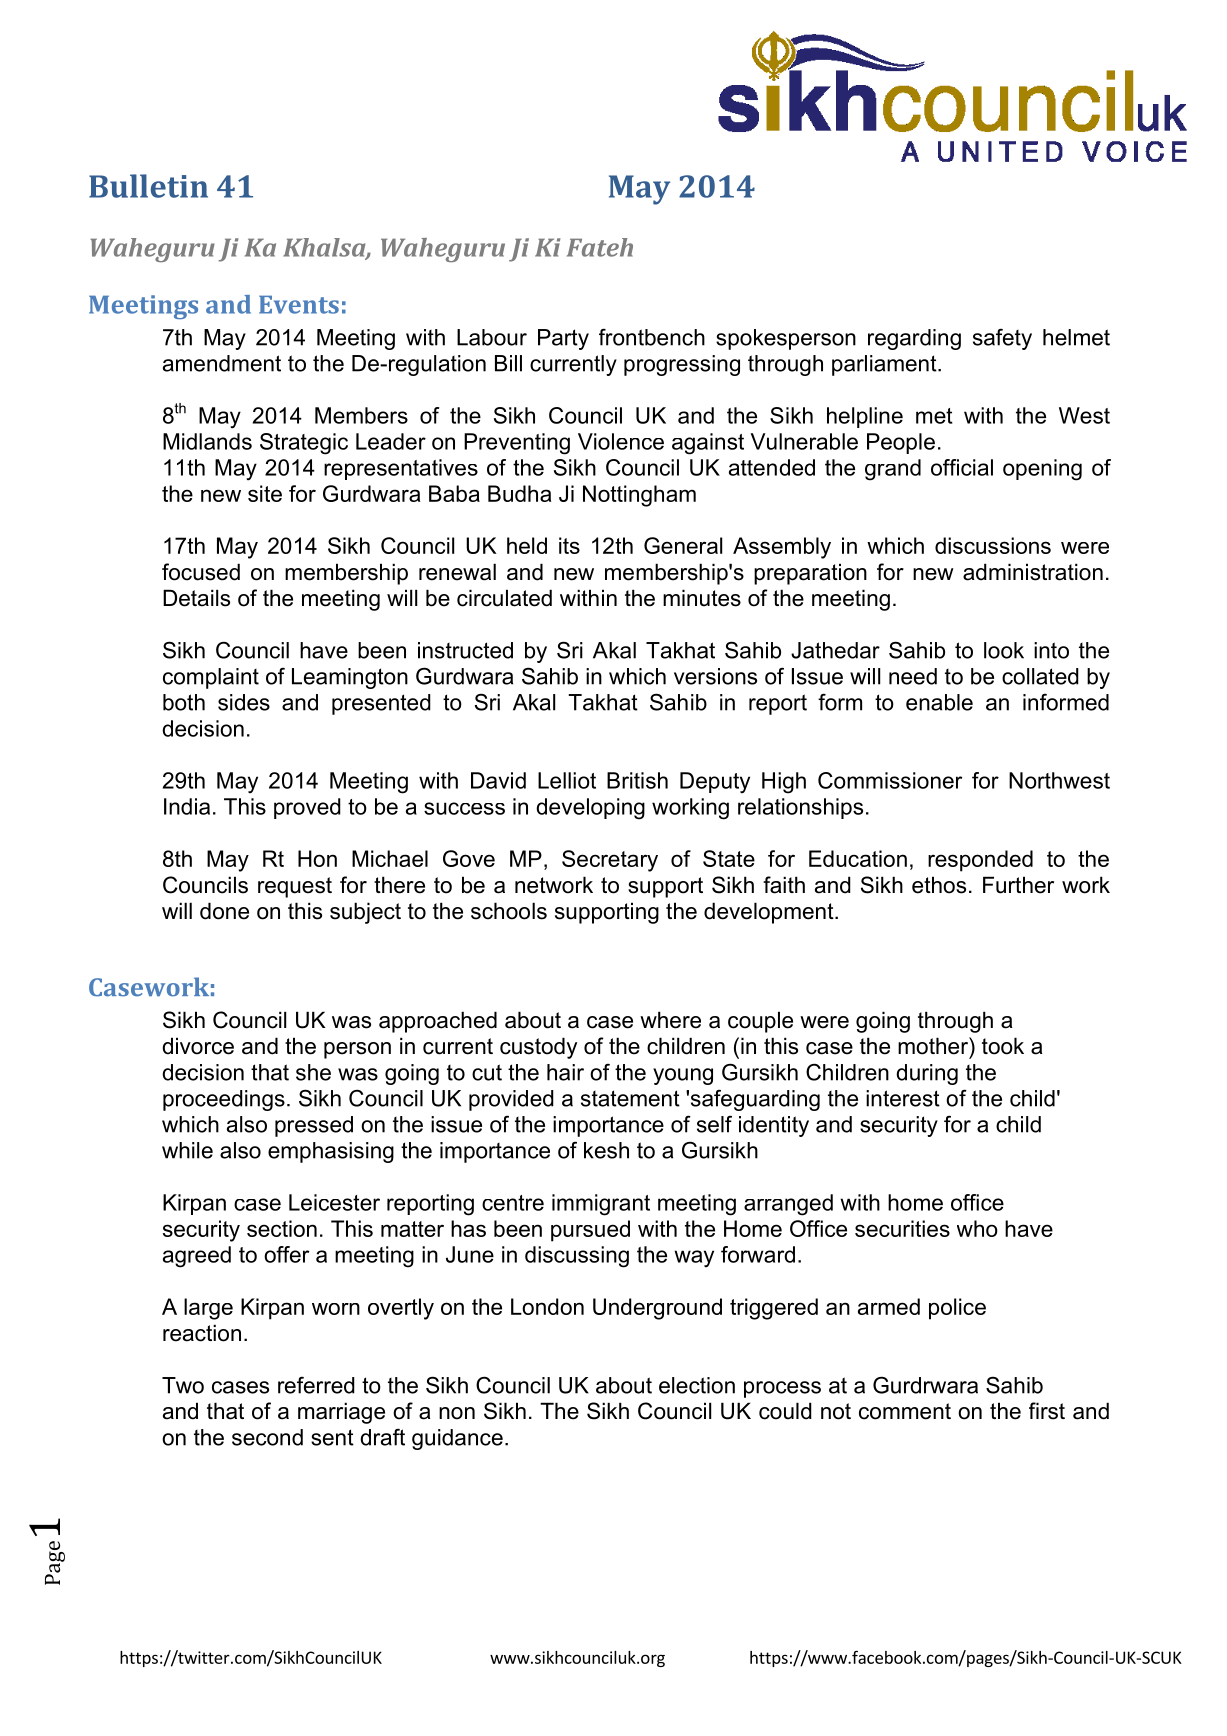  What do you see at coordinates (590, 809) in the document?
I see `developing` at bounding box center [590, 809].
